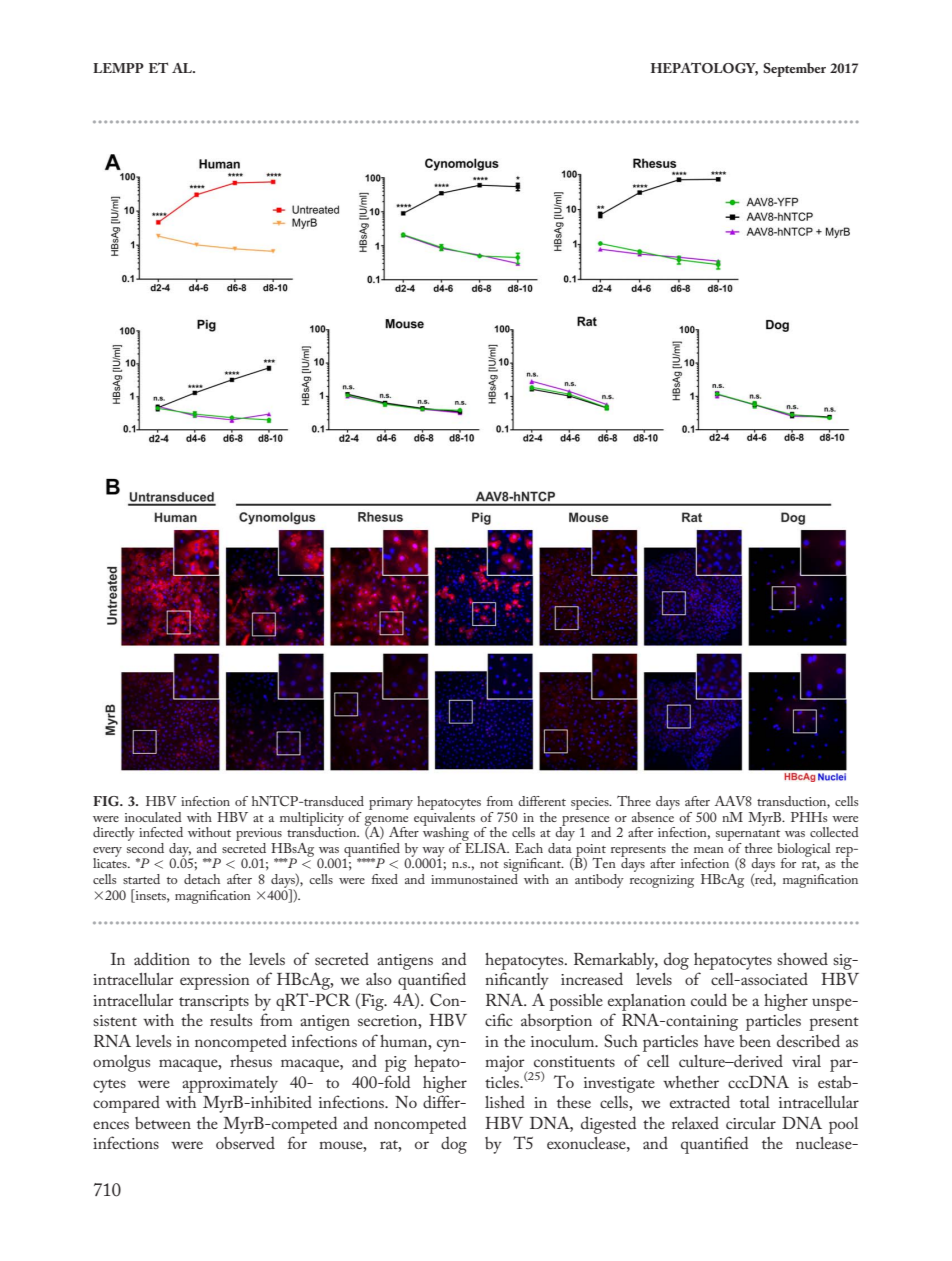  What do you see at coordinates (161, 832) in the document?
I see `infected` at bounding box center [161, 832].
